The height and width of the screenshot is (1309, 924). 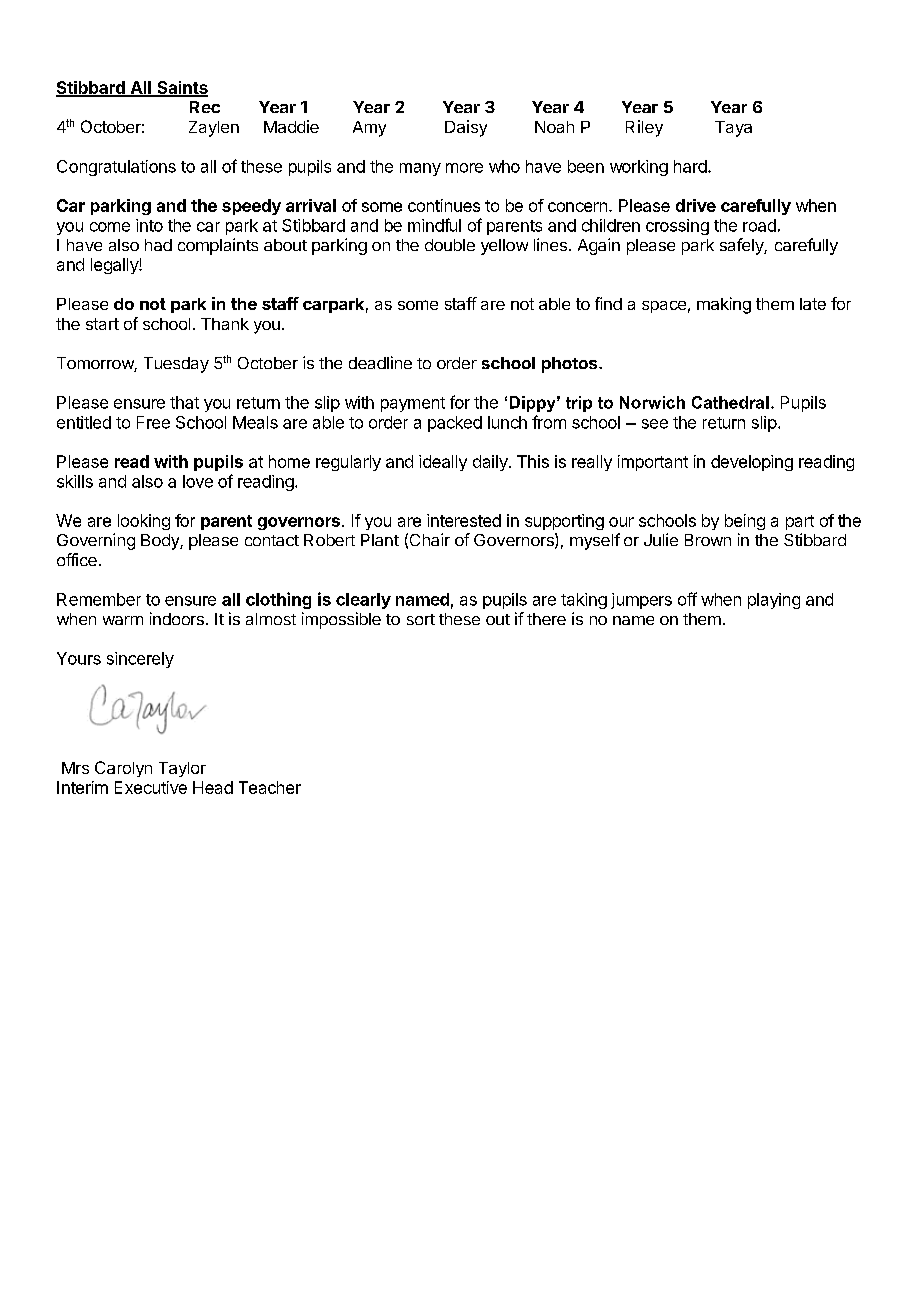 I want to click on Taylor, so click(x=182, y=769).
